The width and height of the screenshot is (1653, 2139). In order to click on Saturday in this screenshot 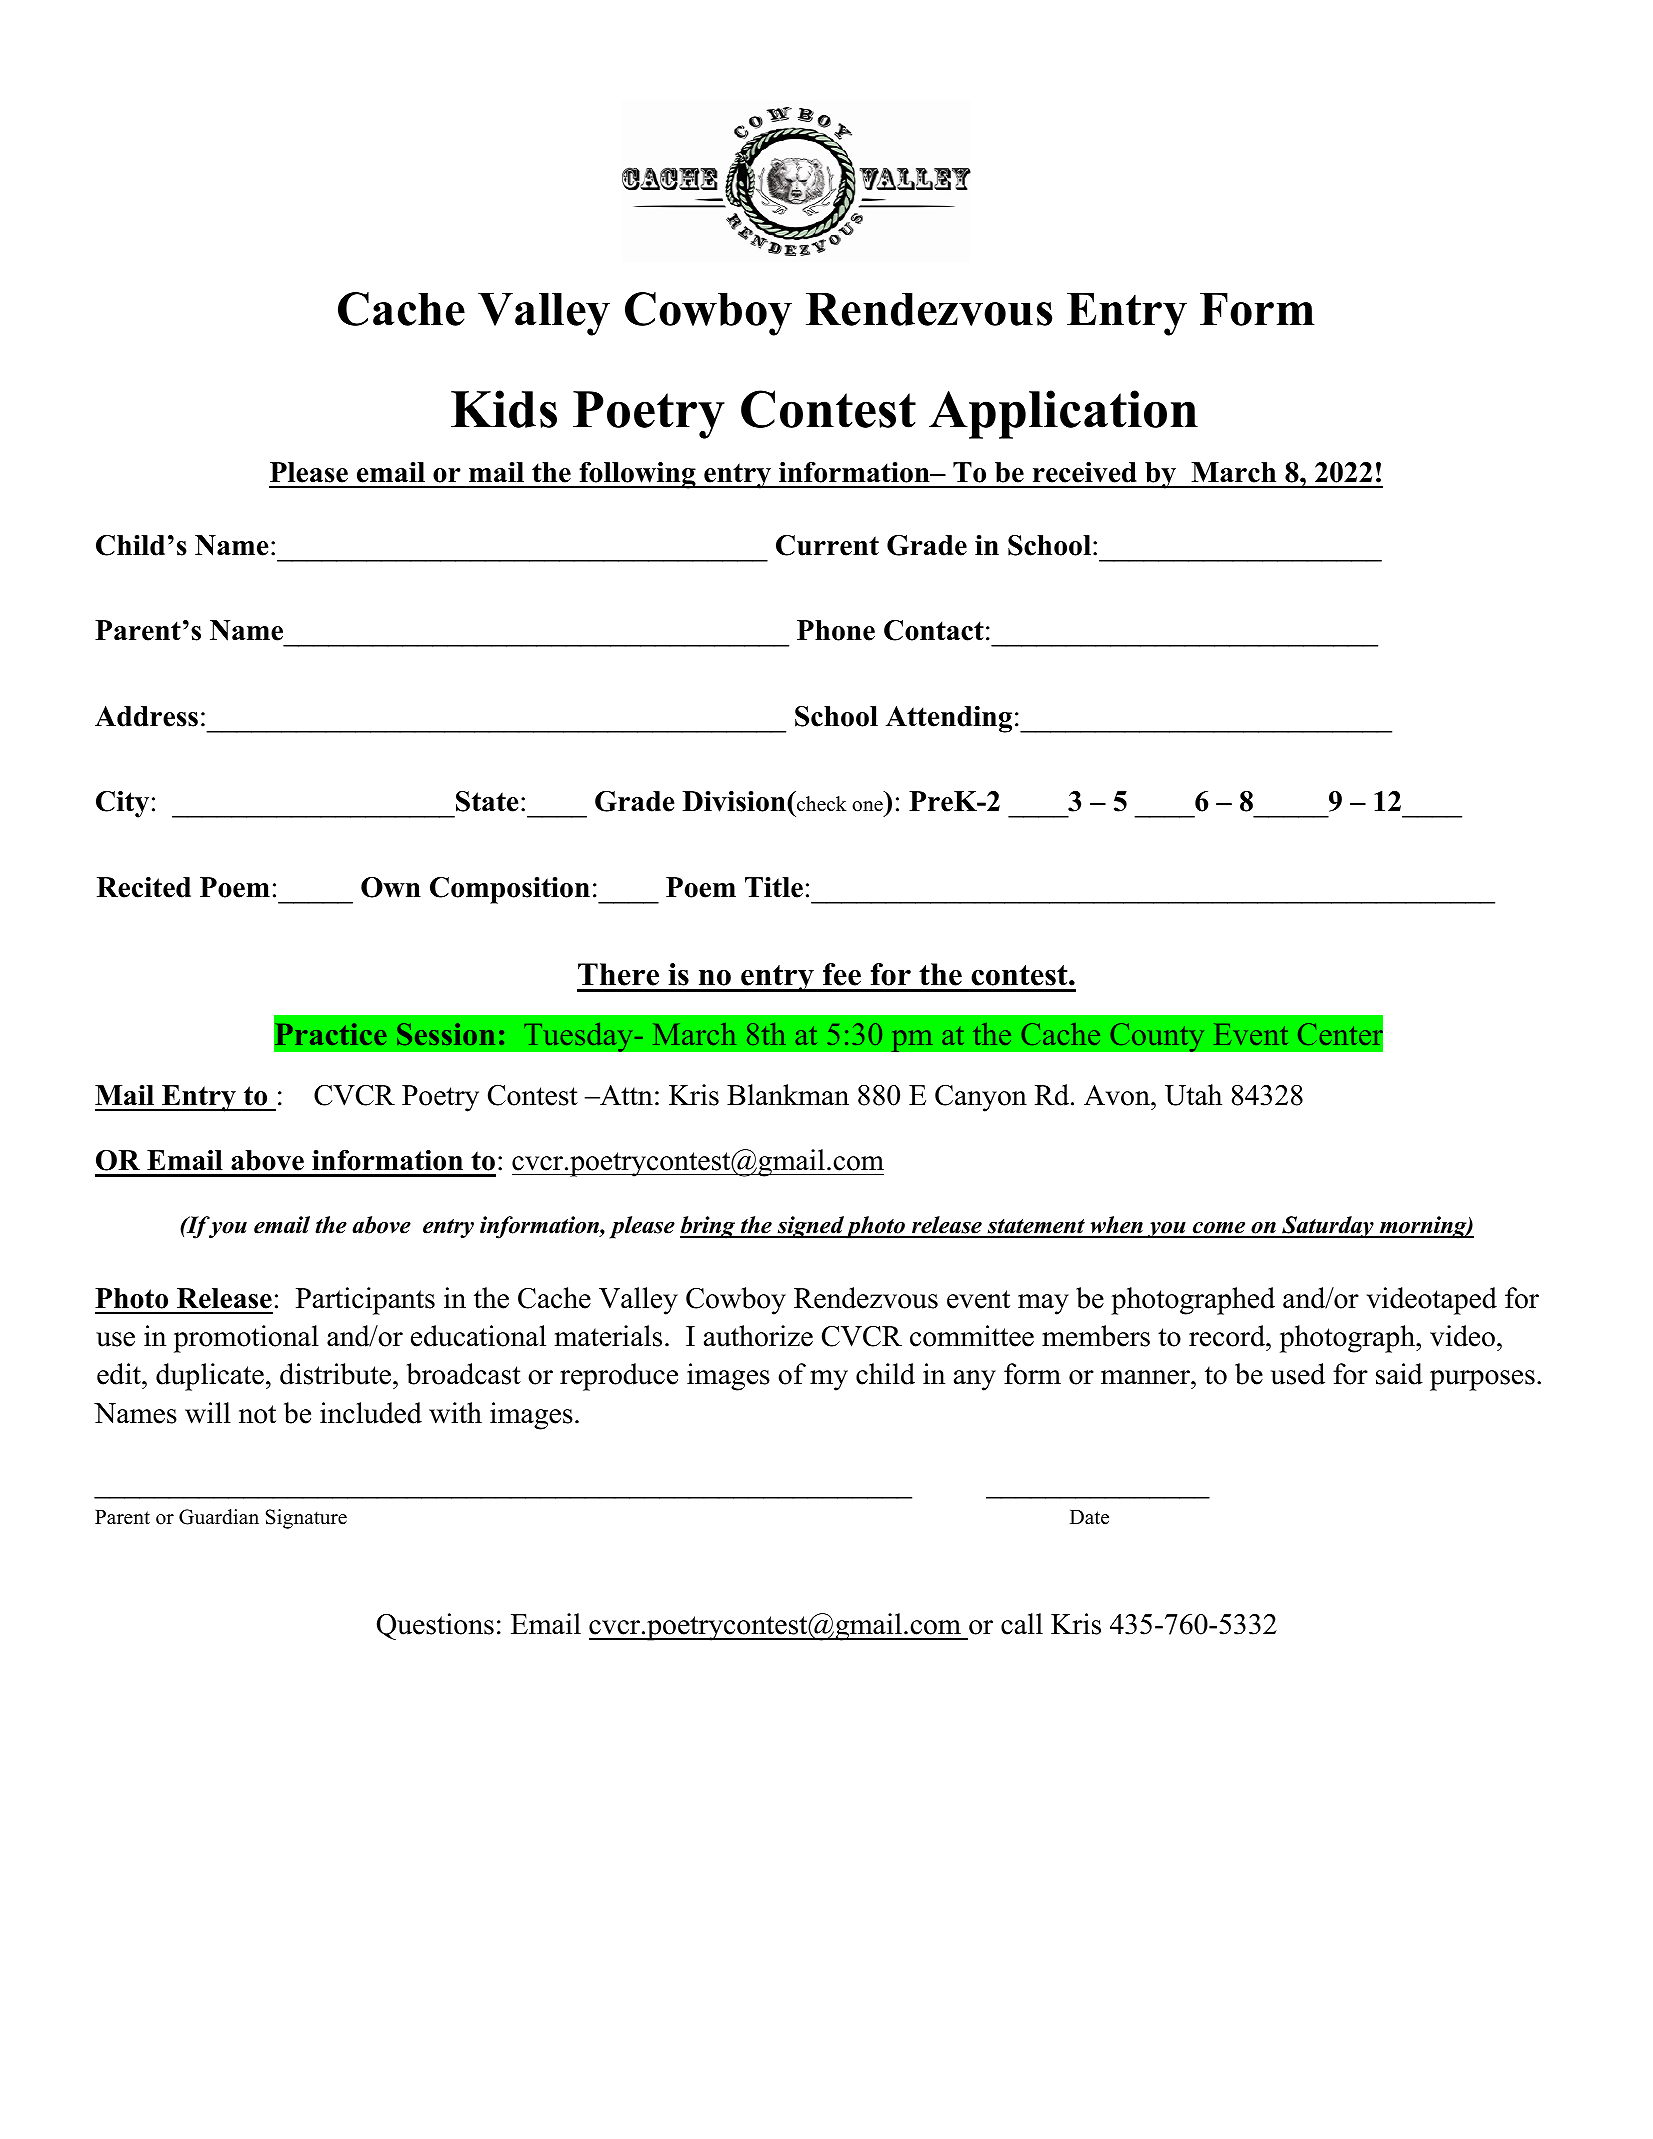, I will do `click(1328, 1227)`.
